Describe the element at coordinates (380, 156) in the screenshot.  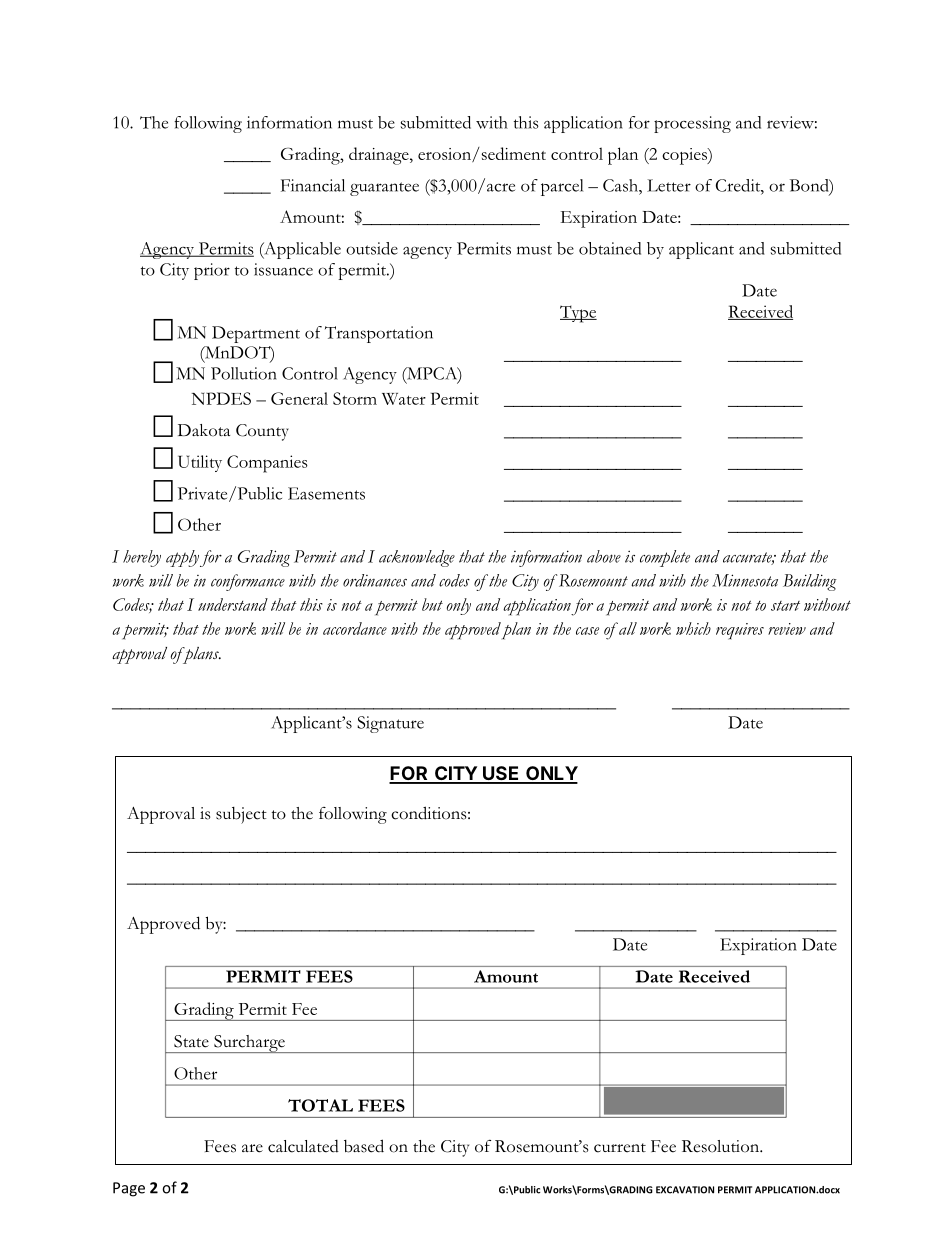
I see `drainage` at that location.
